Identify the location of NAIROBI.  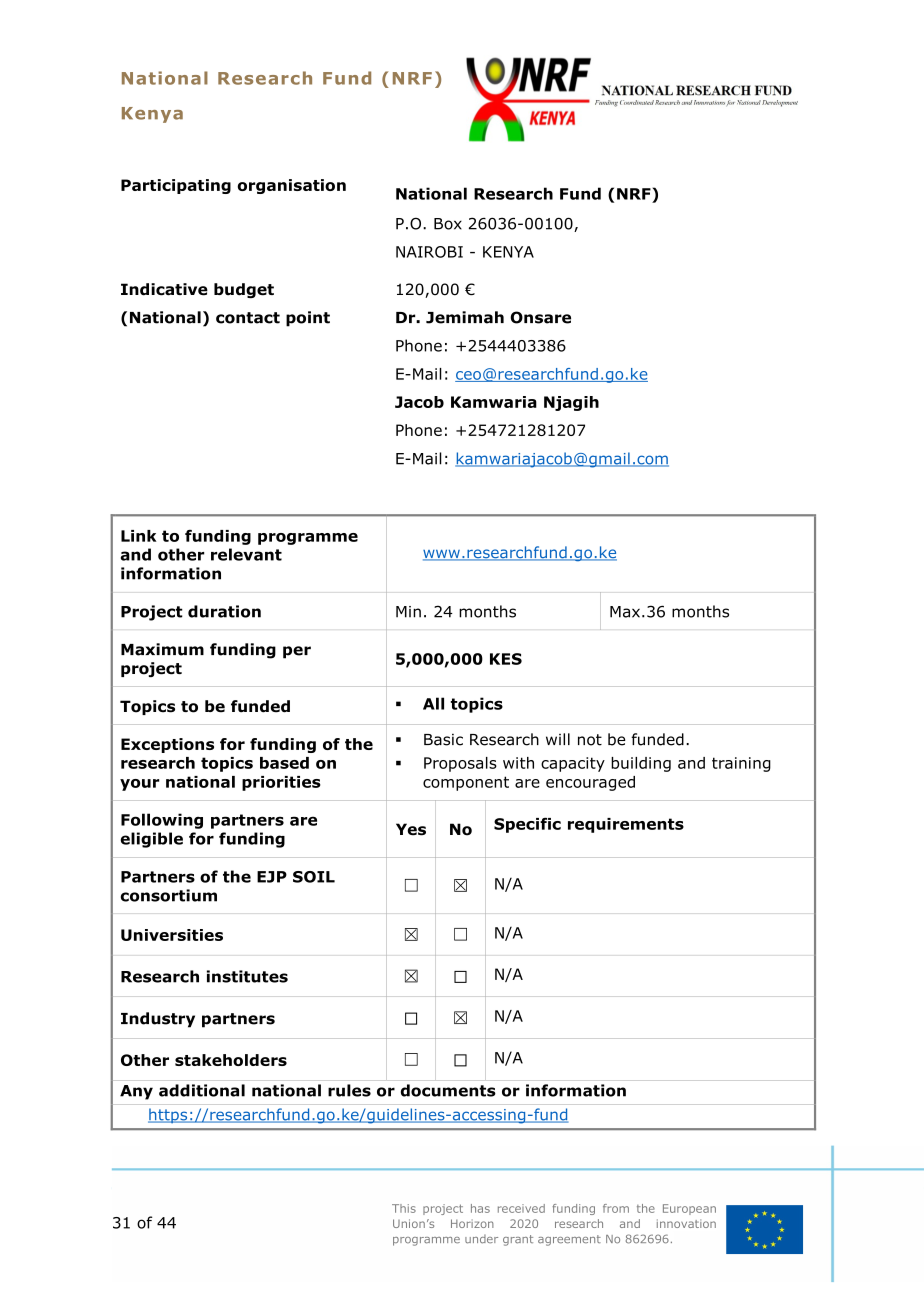
(429, 252).
